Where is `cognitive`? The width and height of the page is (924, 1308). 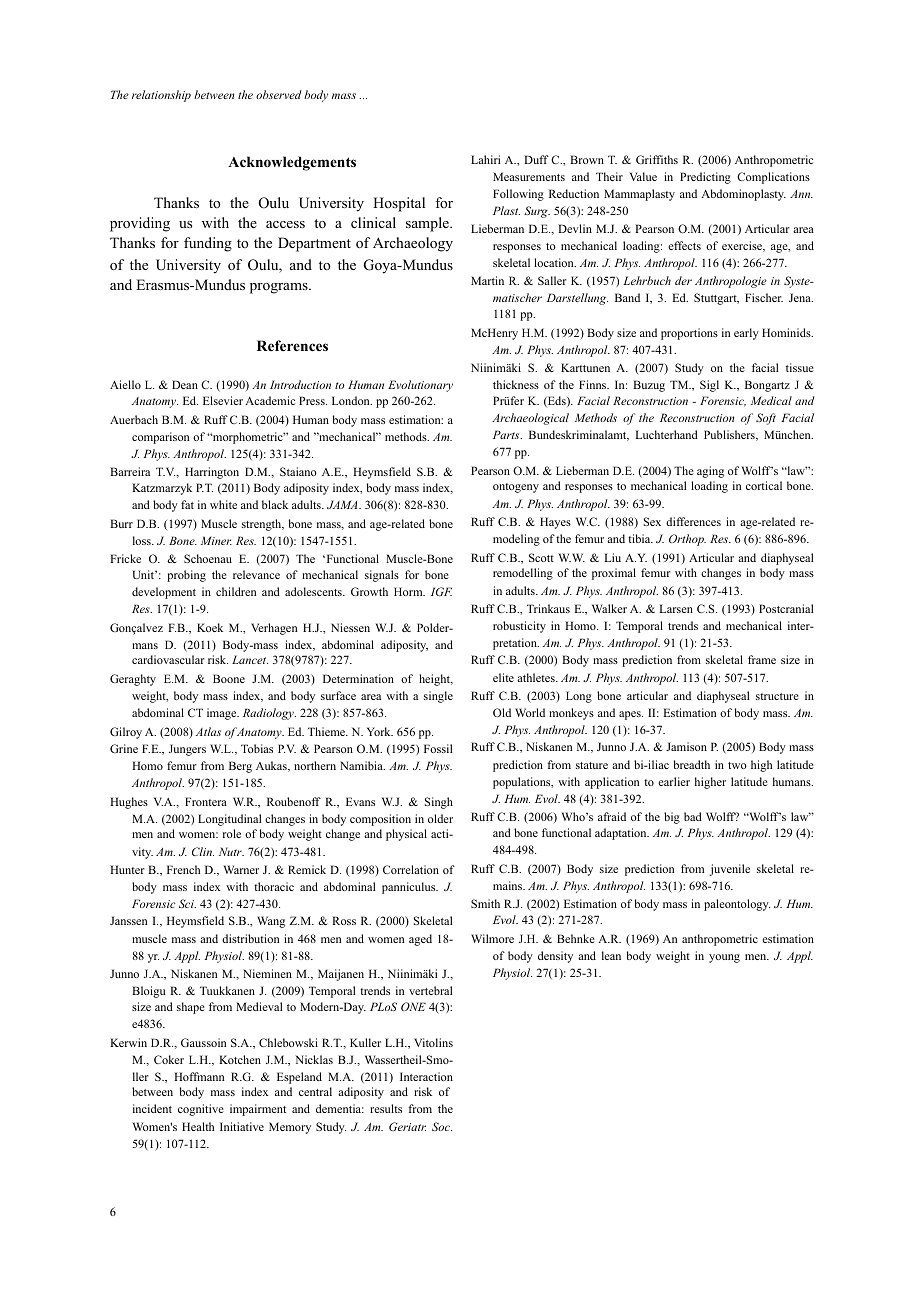 cognitive is located at coordinates (201, 1110).
